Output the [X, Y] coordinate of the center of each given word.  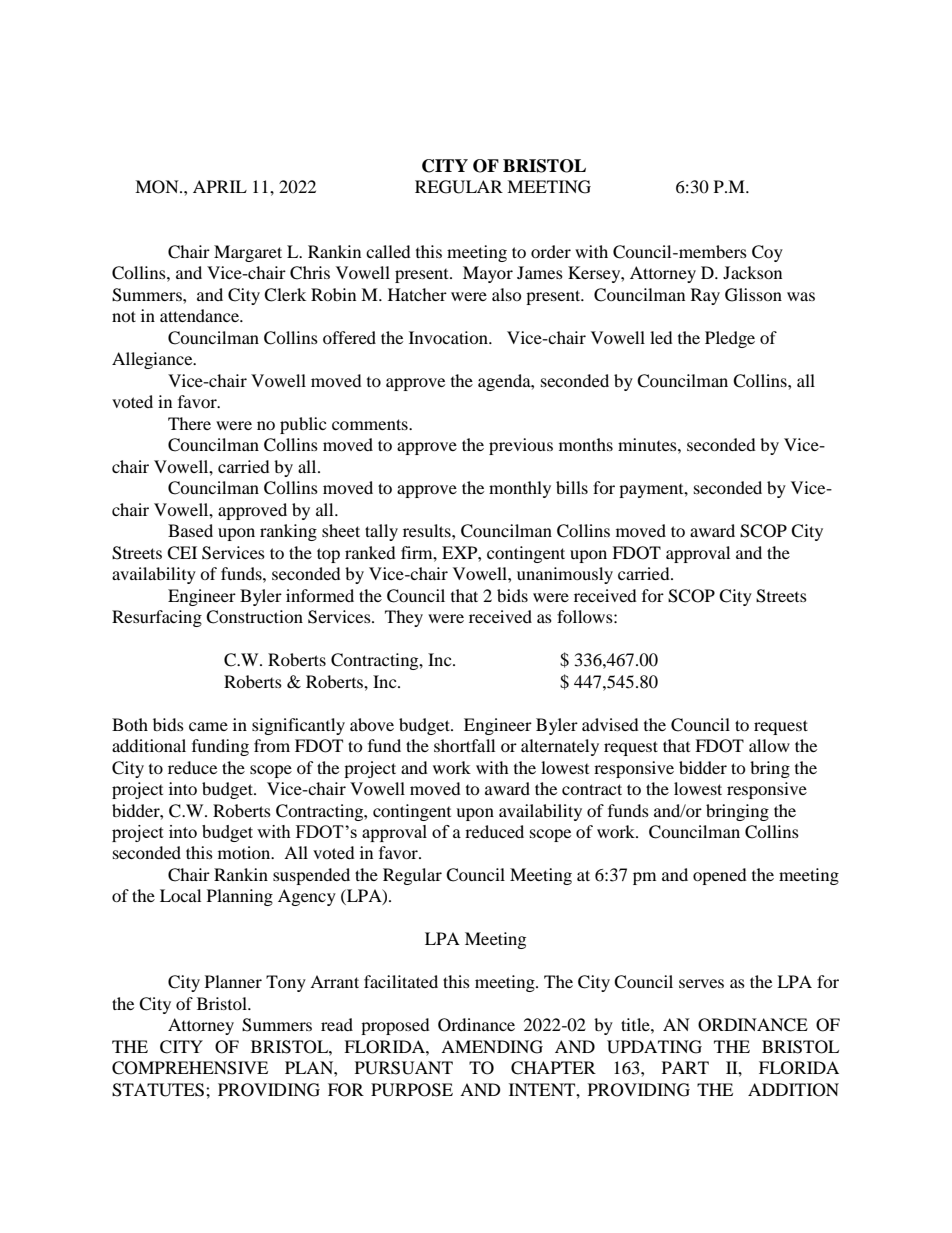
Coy [767, 253]
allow [769, 745]
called [388, 251]
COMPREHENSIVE [190, 1068]
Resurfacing [157, 618]
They [404, 618]
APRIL [220, 186]
